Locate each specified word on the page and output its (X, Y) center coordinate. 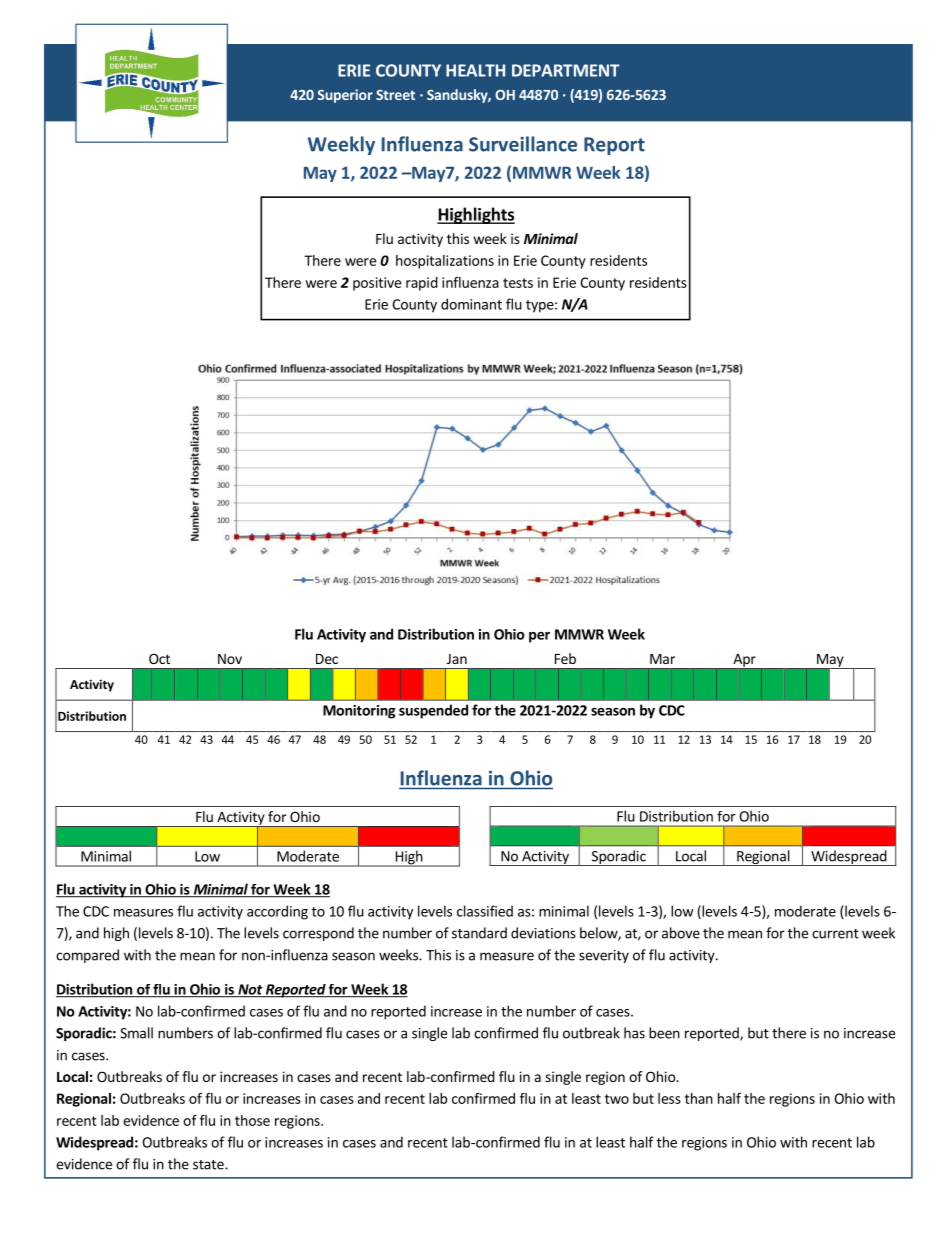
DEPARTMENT (566, 70)
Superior (345, 96)
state (209, 1165)
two (617, 1099)
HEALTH (475, 70)
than (699, 1098)
